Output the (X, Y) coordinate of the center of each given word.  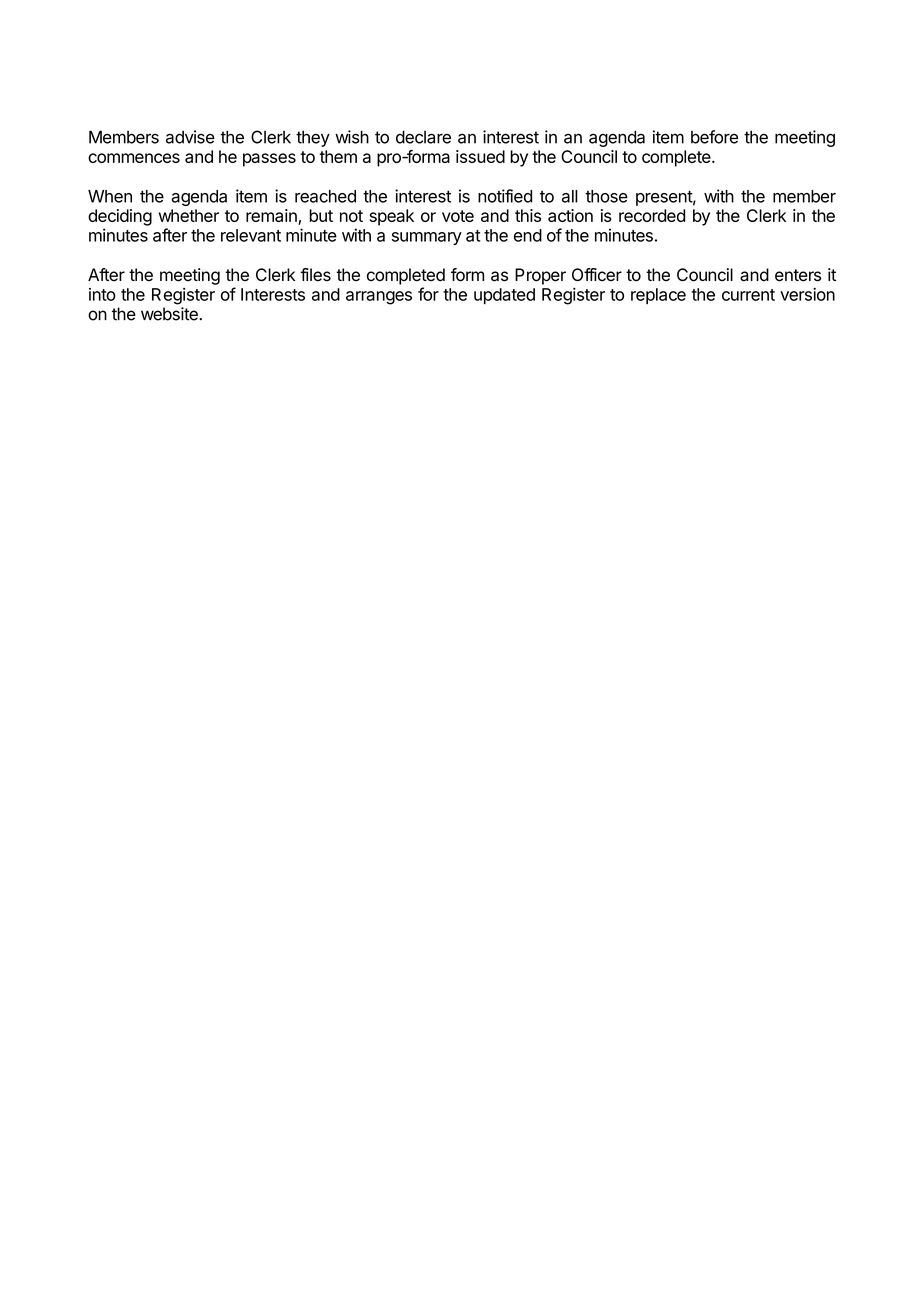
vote (458, 216)
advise (190, 137)
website (170, 314)
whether (189, 215)
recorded (652, 215)
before (714, 137)
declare (423, 137)
